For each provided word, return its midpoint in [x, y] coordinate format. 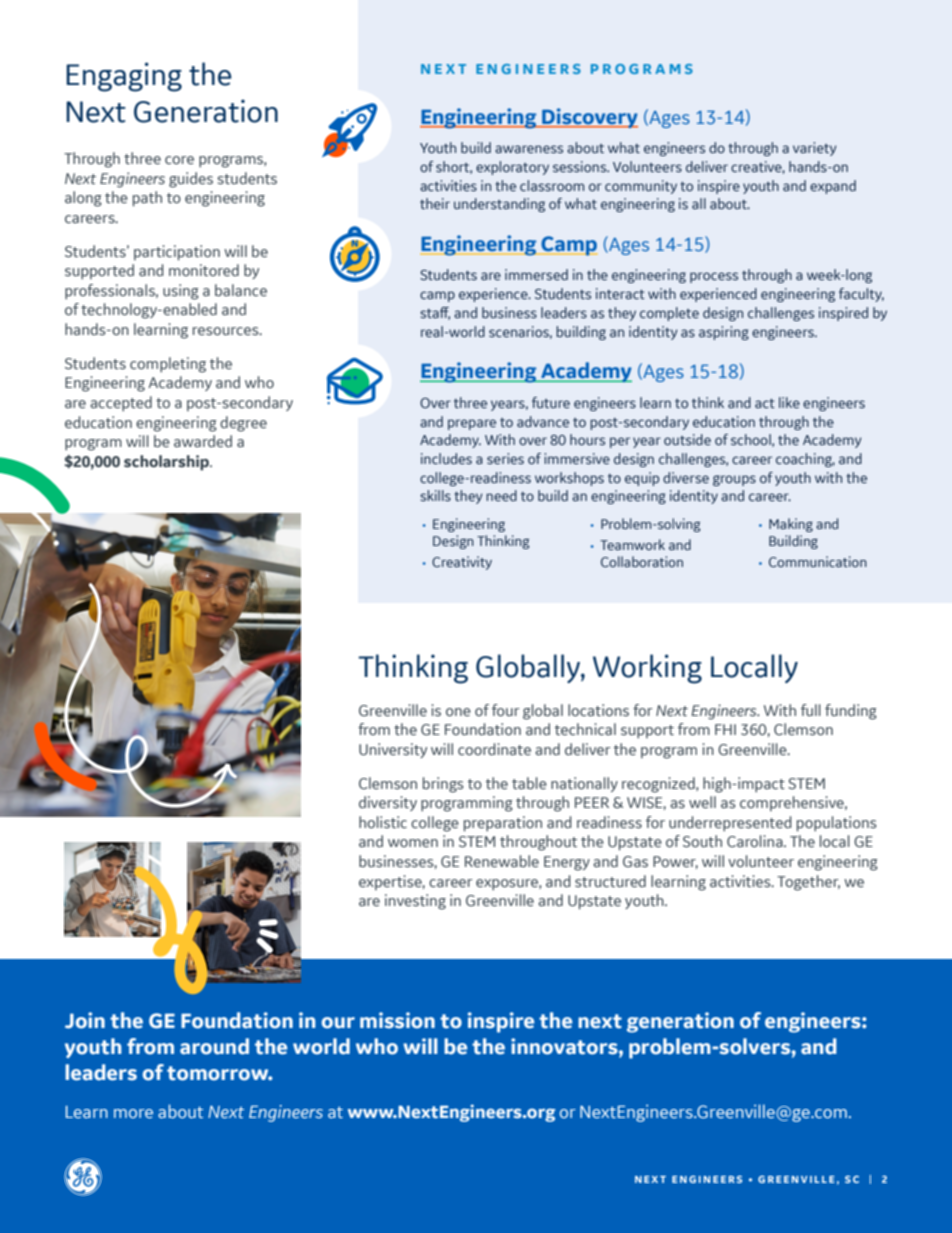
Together [808, 883]
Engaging [124, 77]
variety [814, 149]
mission [397, 1020]
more [133, 1114]
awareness [529, 149]
